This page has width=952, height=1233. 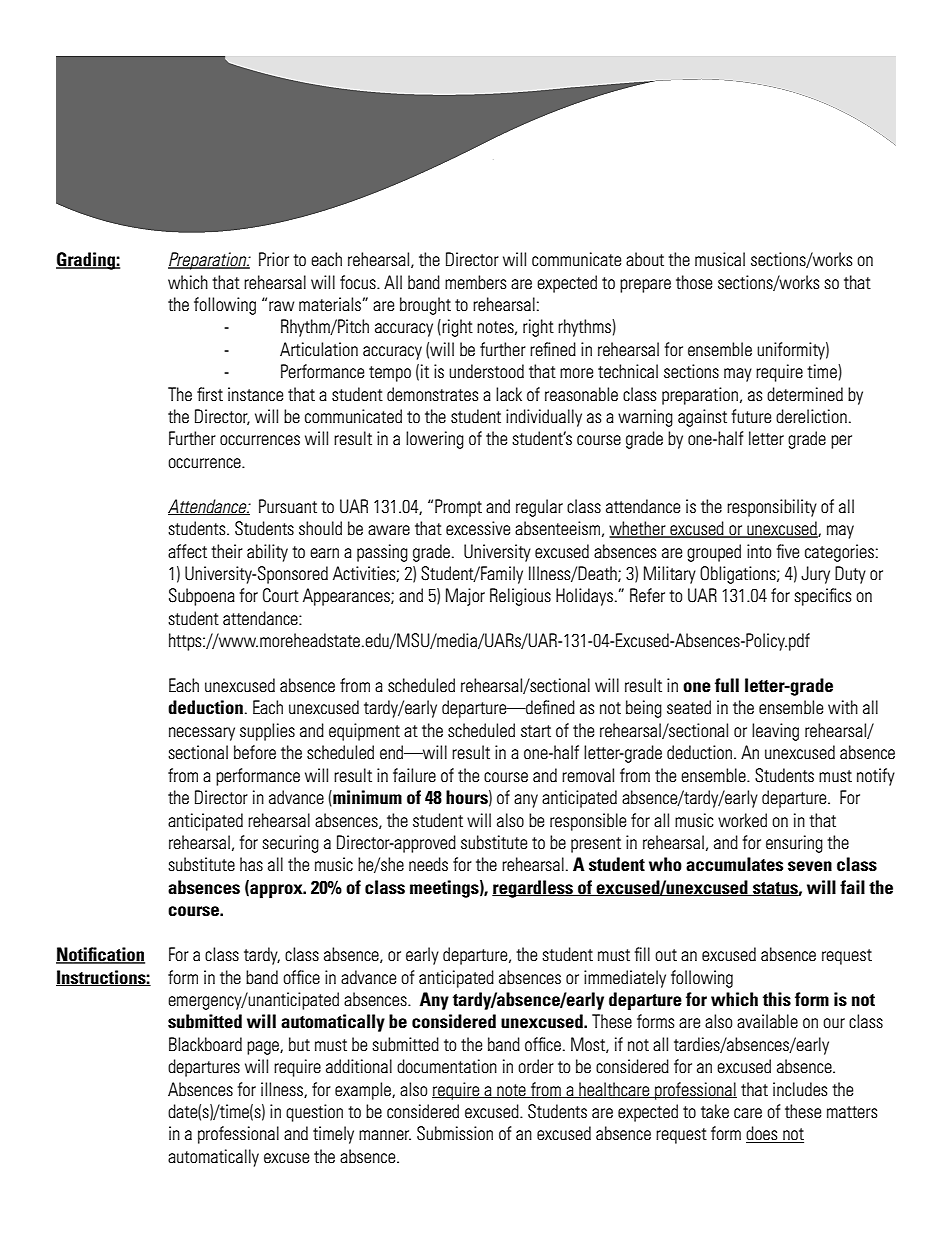 I want to click on members, so click(x=475, y=282).
